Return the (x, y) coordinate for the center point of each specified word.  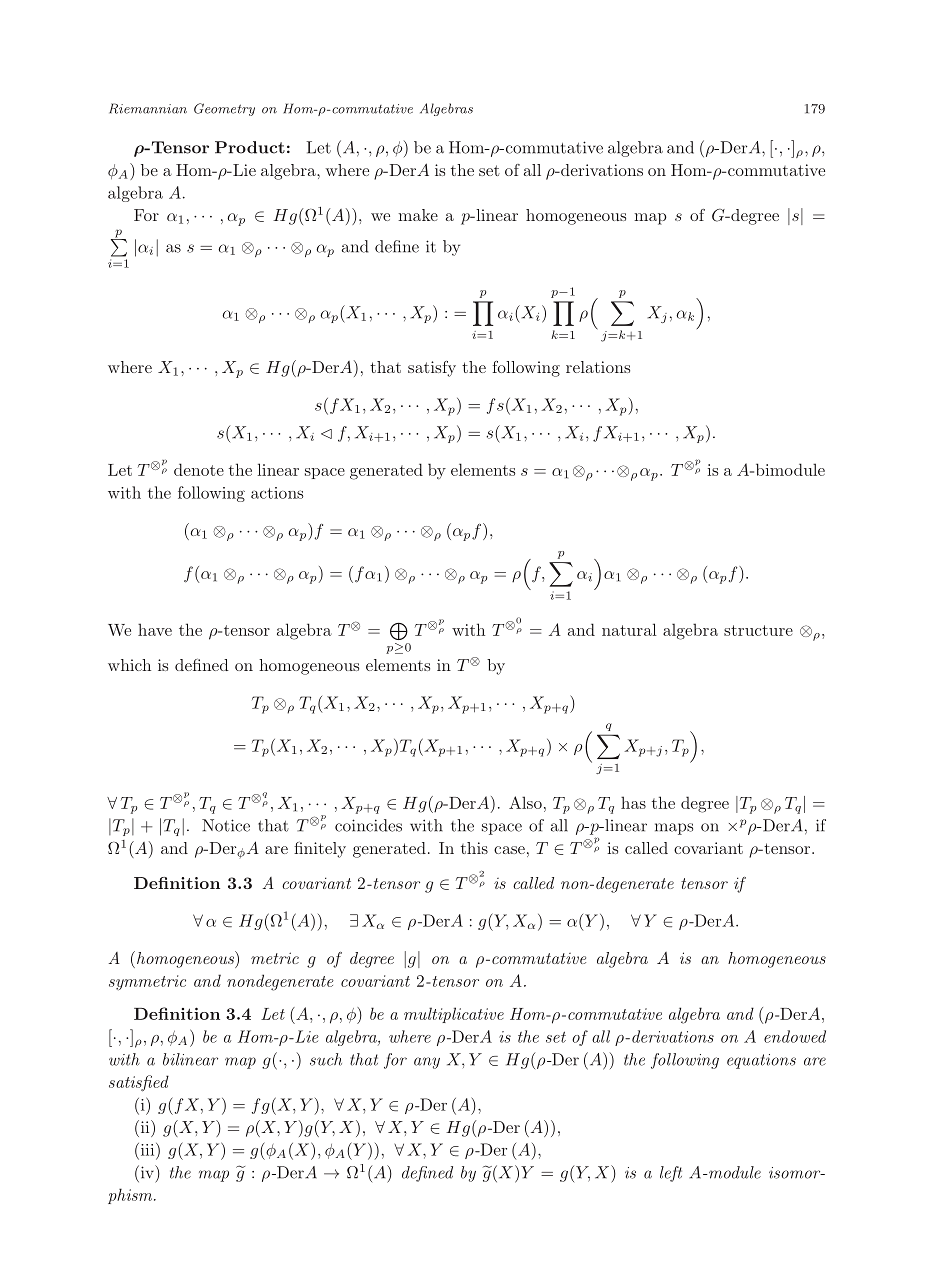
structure (758, 630)
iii (147, 1149)
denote (199, 469)
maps (674, 829)
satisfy (432, 369)
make (418, 215)
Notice (226, 825)
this (474, 848)
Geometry (224, 109)
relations (598, 367)
